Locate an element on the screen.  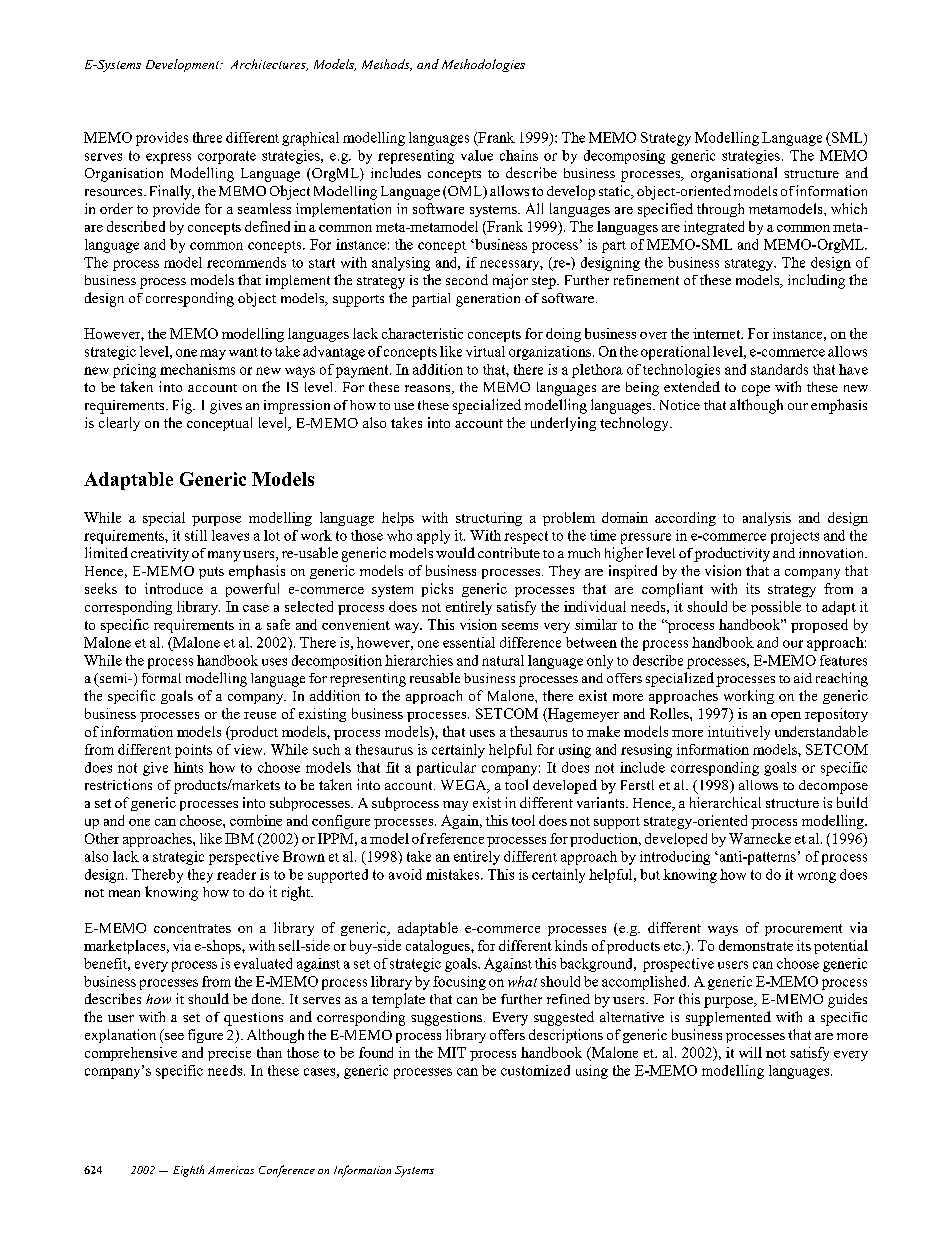
Eighth is located at coordinates (188, 1171).
